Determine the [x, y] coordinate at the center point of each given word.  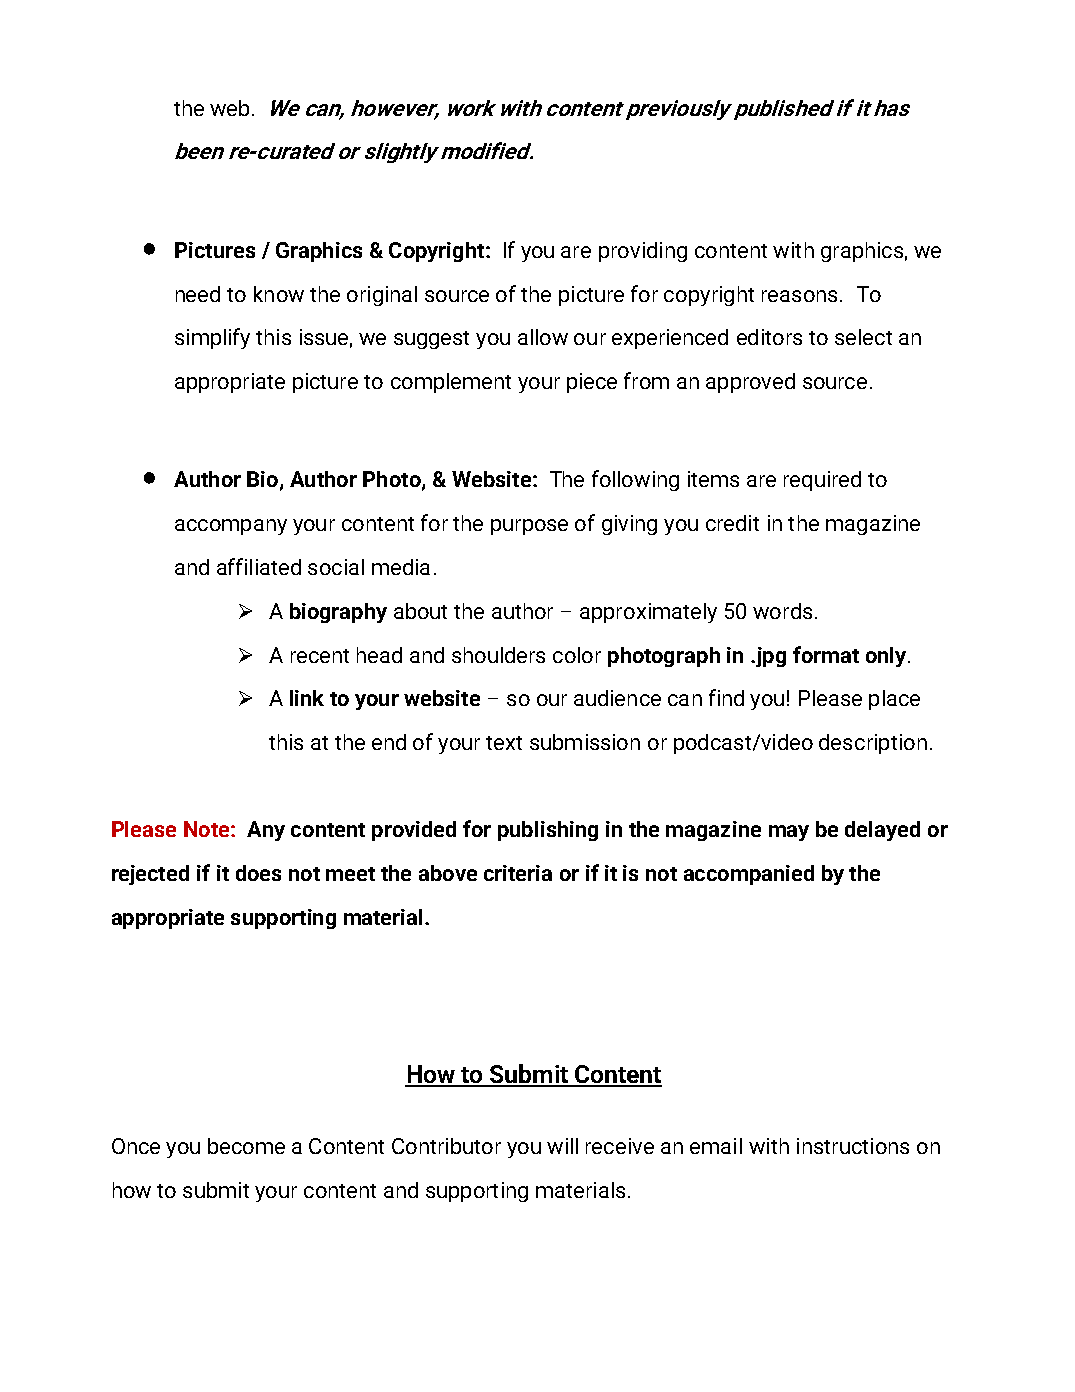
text [504, 743]
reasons [799, 296]
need [198, 294]
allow [543, 337]
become [246, 1146]
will [562, 1146]
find [726, 697]
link [307, 698]
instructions [853, 1146]
